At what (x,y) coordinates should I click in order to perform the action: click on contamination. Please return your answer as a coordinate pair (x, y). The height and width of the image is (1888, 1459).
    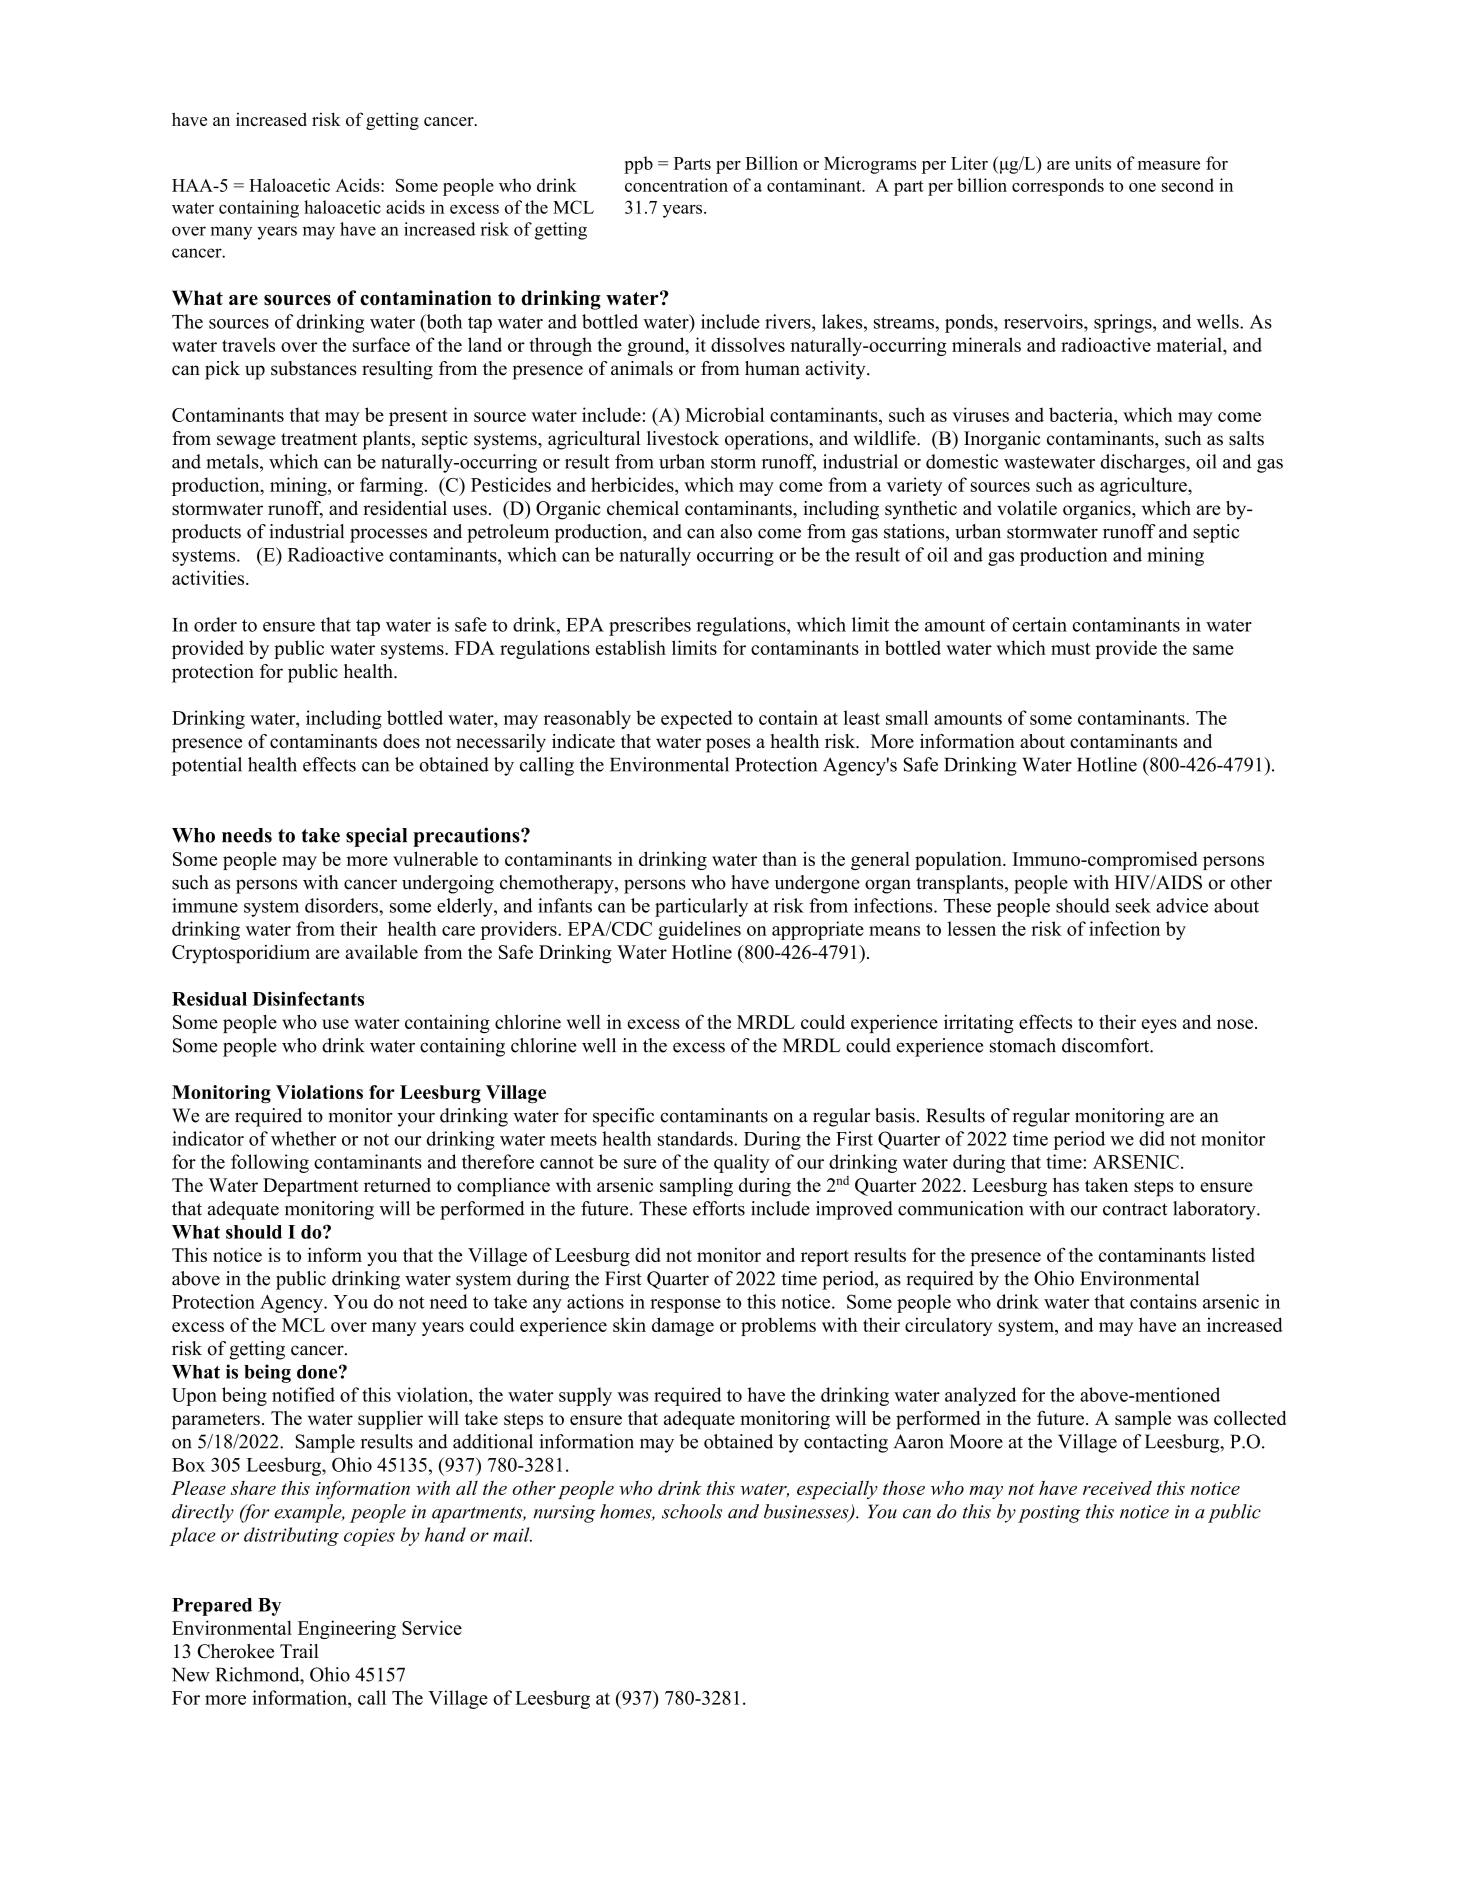
    Looking at the image, I should click on (426, 298).
